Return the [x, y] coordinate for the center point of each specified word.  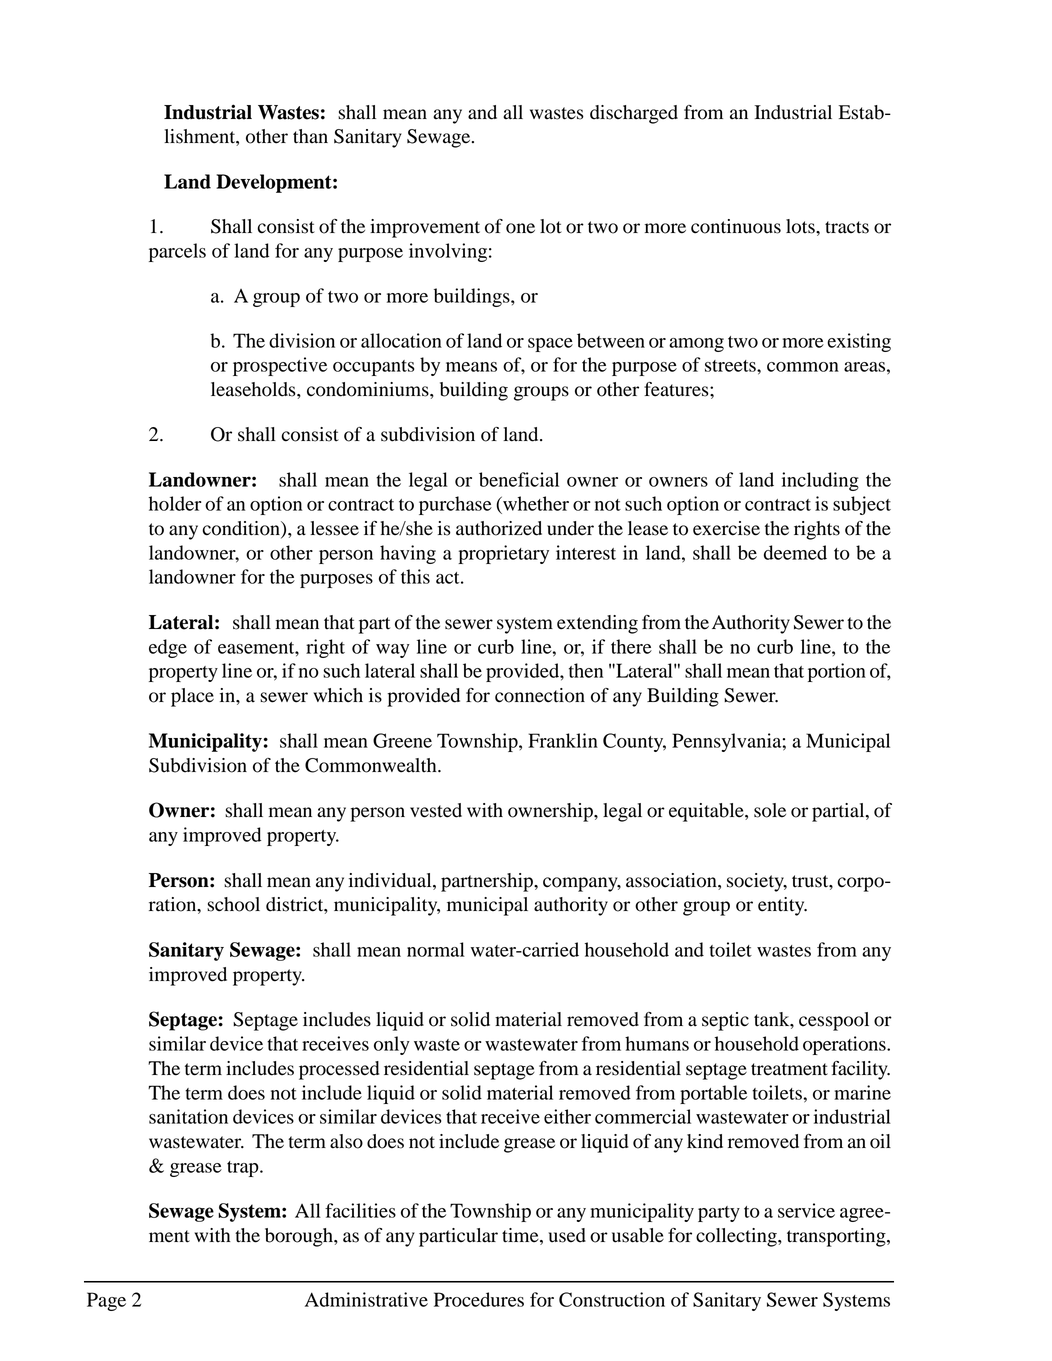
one [520, 228]
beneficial [519, 479]
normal [436, 949]
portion [837, 672]
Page [106, 1301]
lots [801, 226]
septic [725, 1021]
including [820, 481]
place [192, 697]
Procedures [479, 1299]
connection [540, 695]
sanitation [188, 1116]
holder [175, 503]
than [310, 136]
